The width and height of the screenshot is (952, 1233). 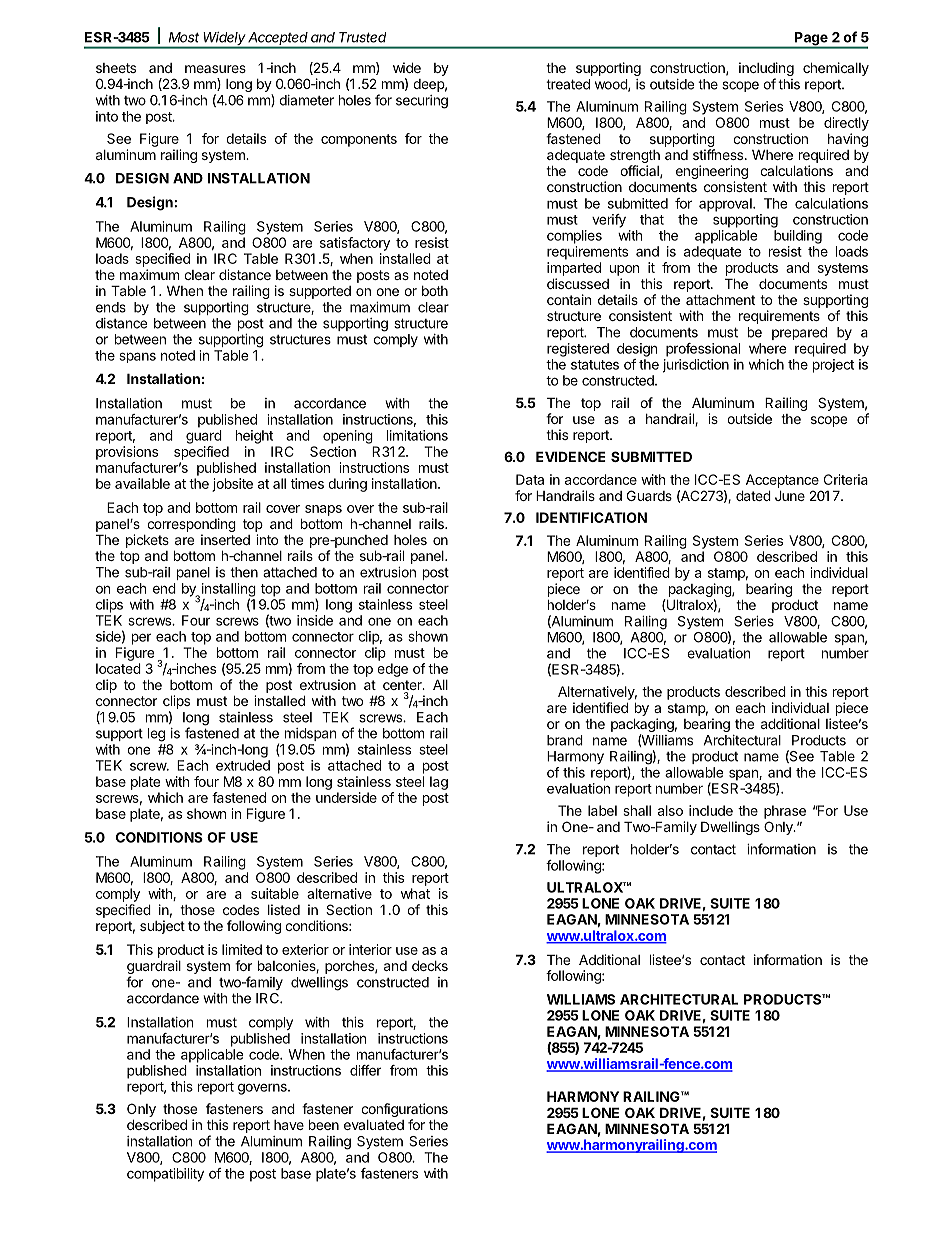 What do you see at coordinates (404, 1111) in the screenshot?
I see `configurations` at bounding box center [404, 1111].
